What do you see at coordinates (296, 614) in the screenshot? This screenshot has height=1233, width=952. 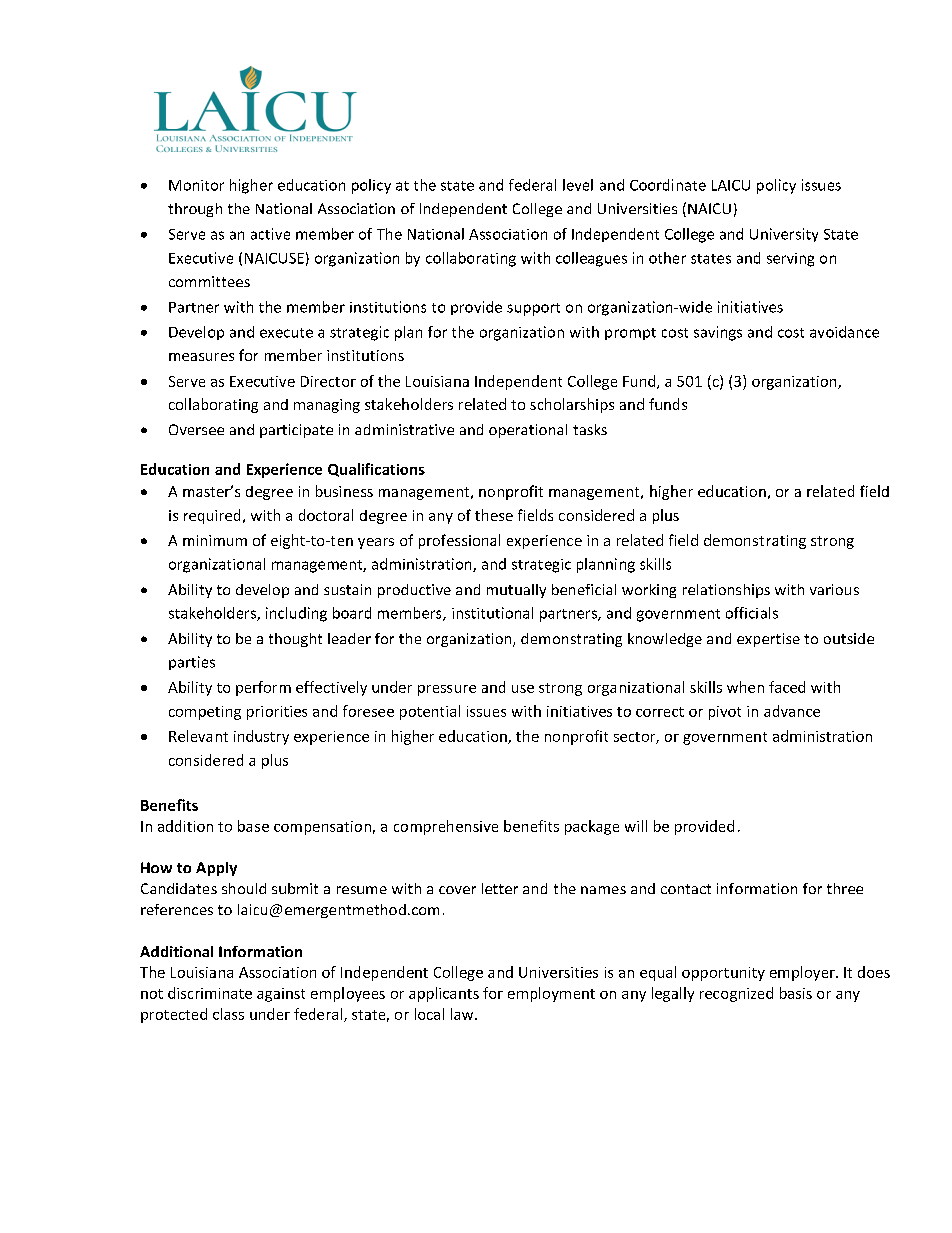 I see `including` at bounding box center [296, 614].
